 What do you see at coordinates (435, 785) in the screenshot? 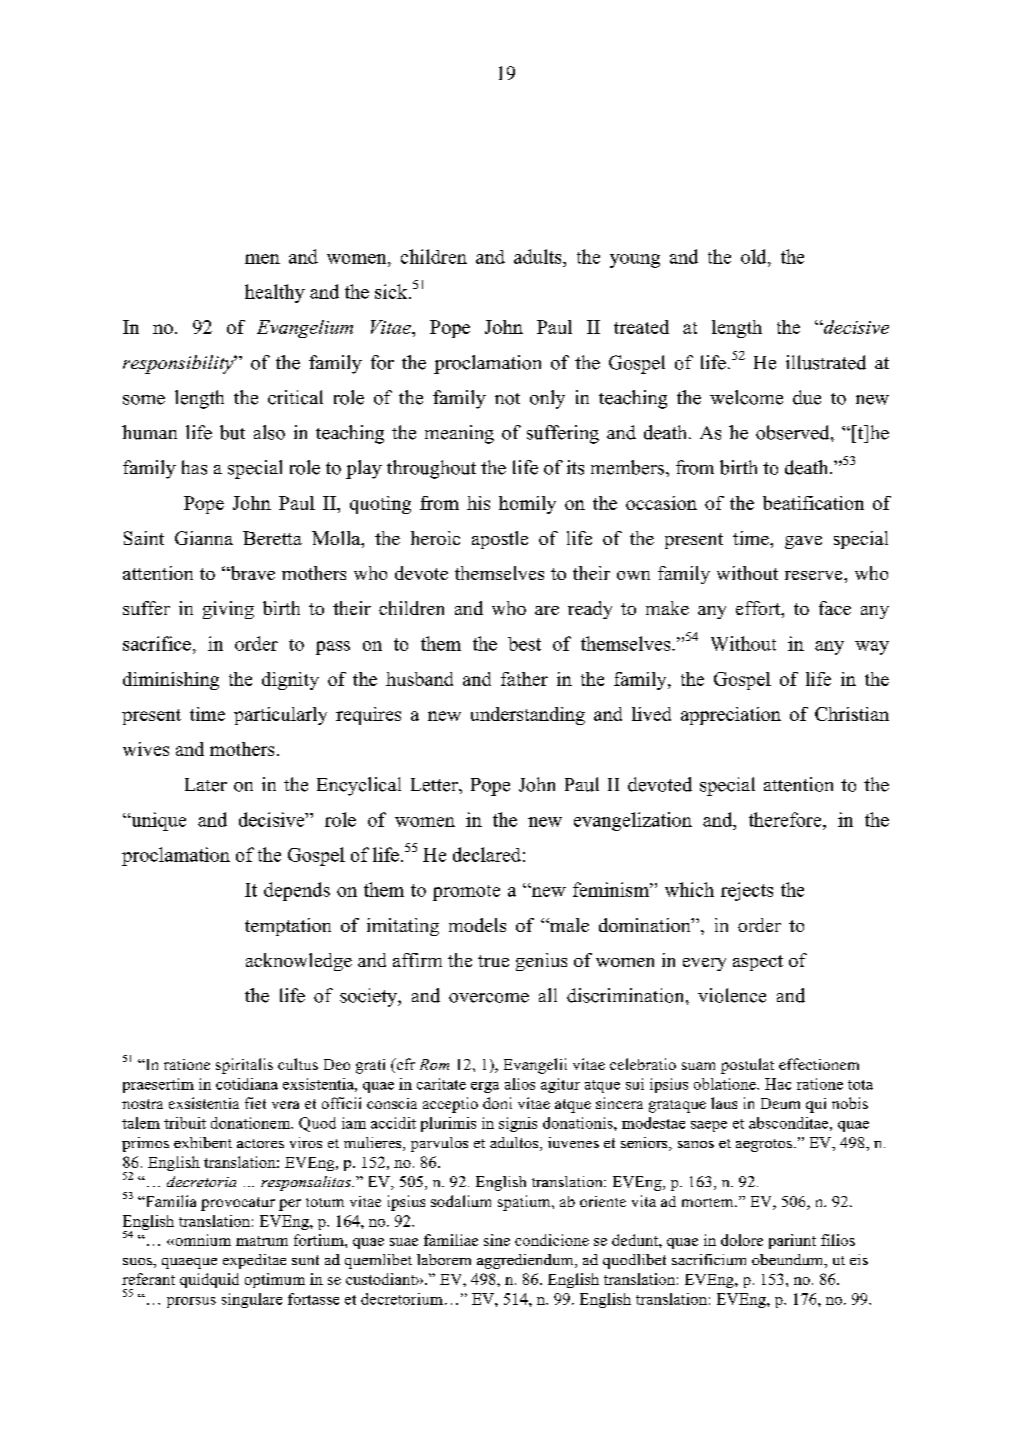
I see `Letter` at bounding box center [435, 785].
